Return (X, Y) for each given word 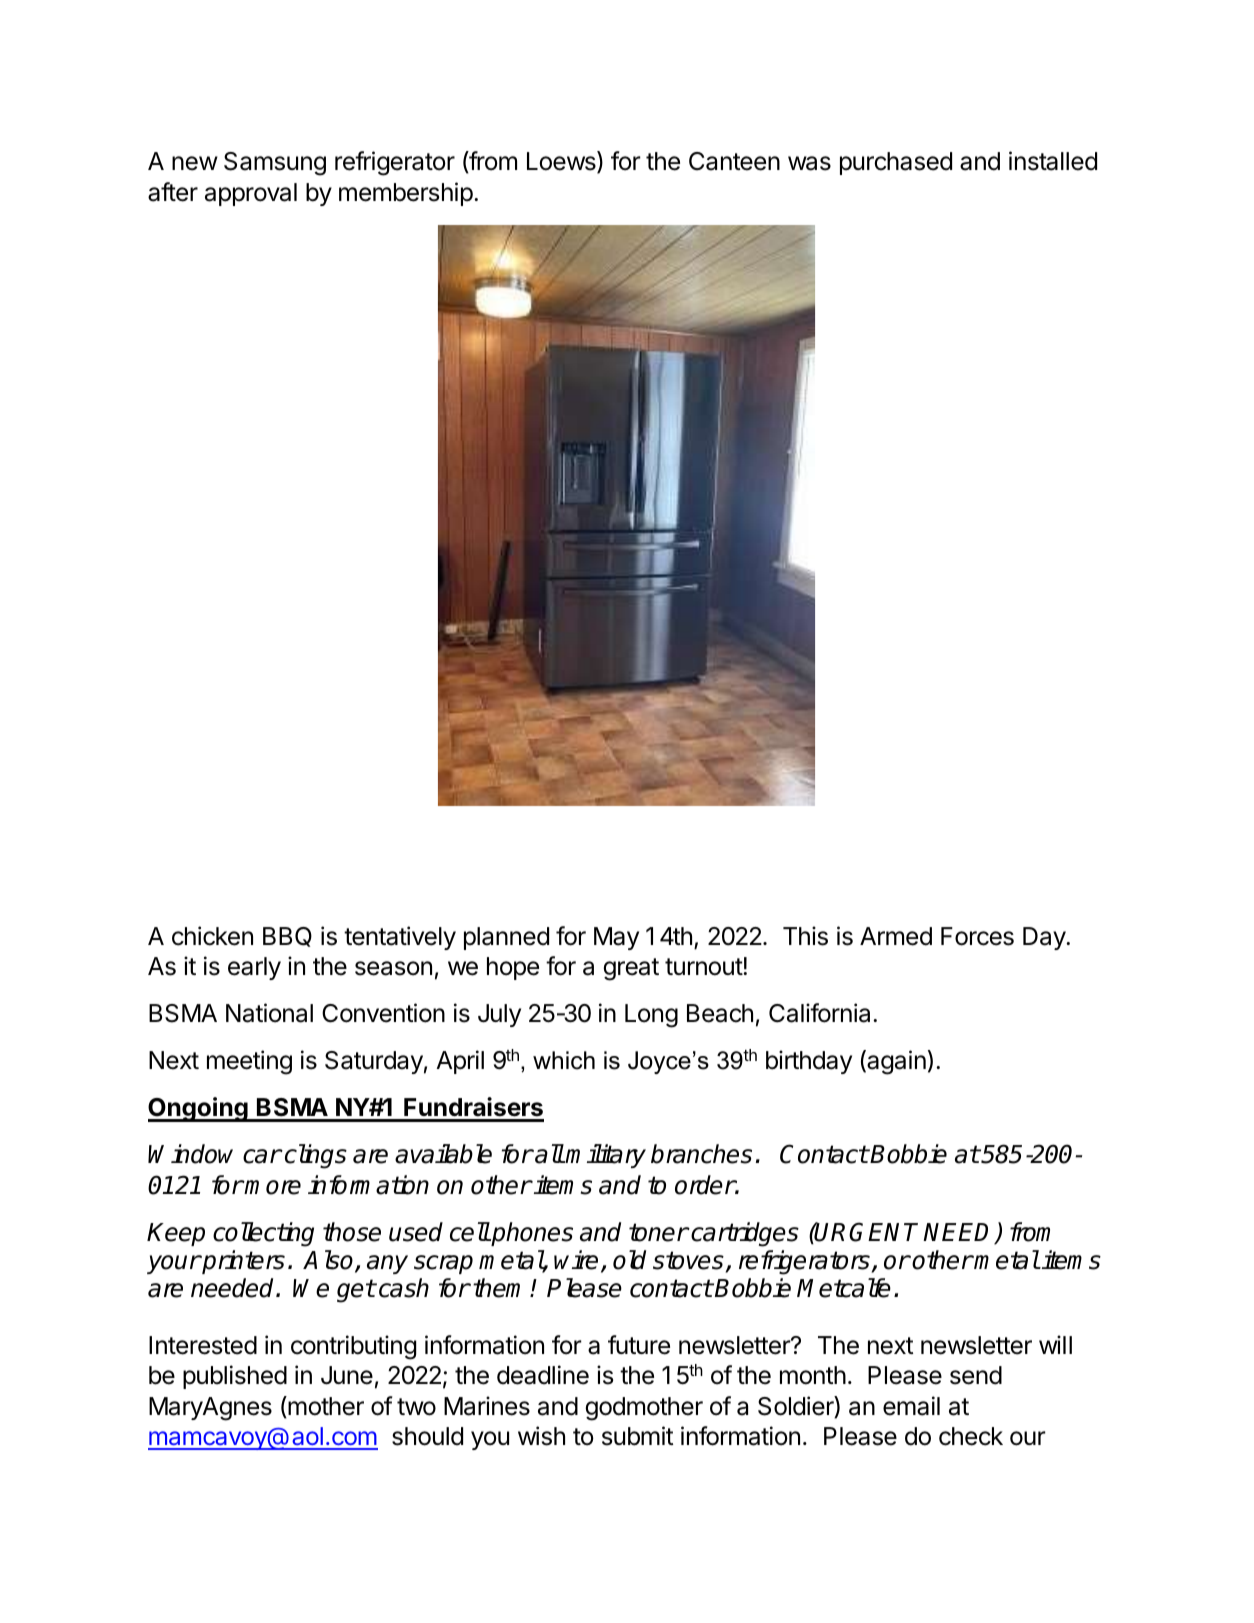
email (911, 1406)
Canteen (734, 161)
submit (637, 1436)
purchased (896, 163)
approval (251, 194)
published (235, 1377)
